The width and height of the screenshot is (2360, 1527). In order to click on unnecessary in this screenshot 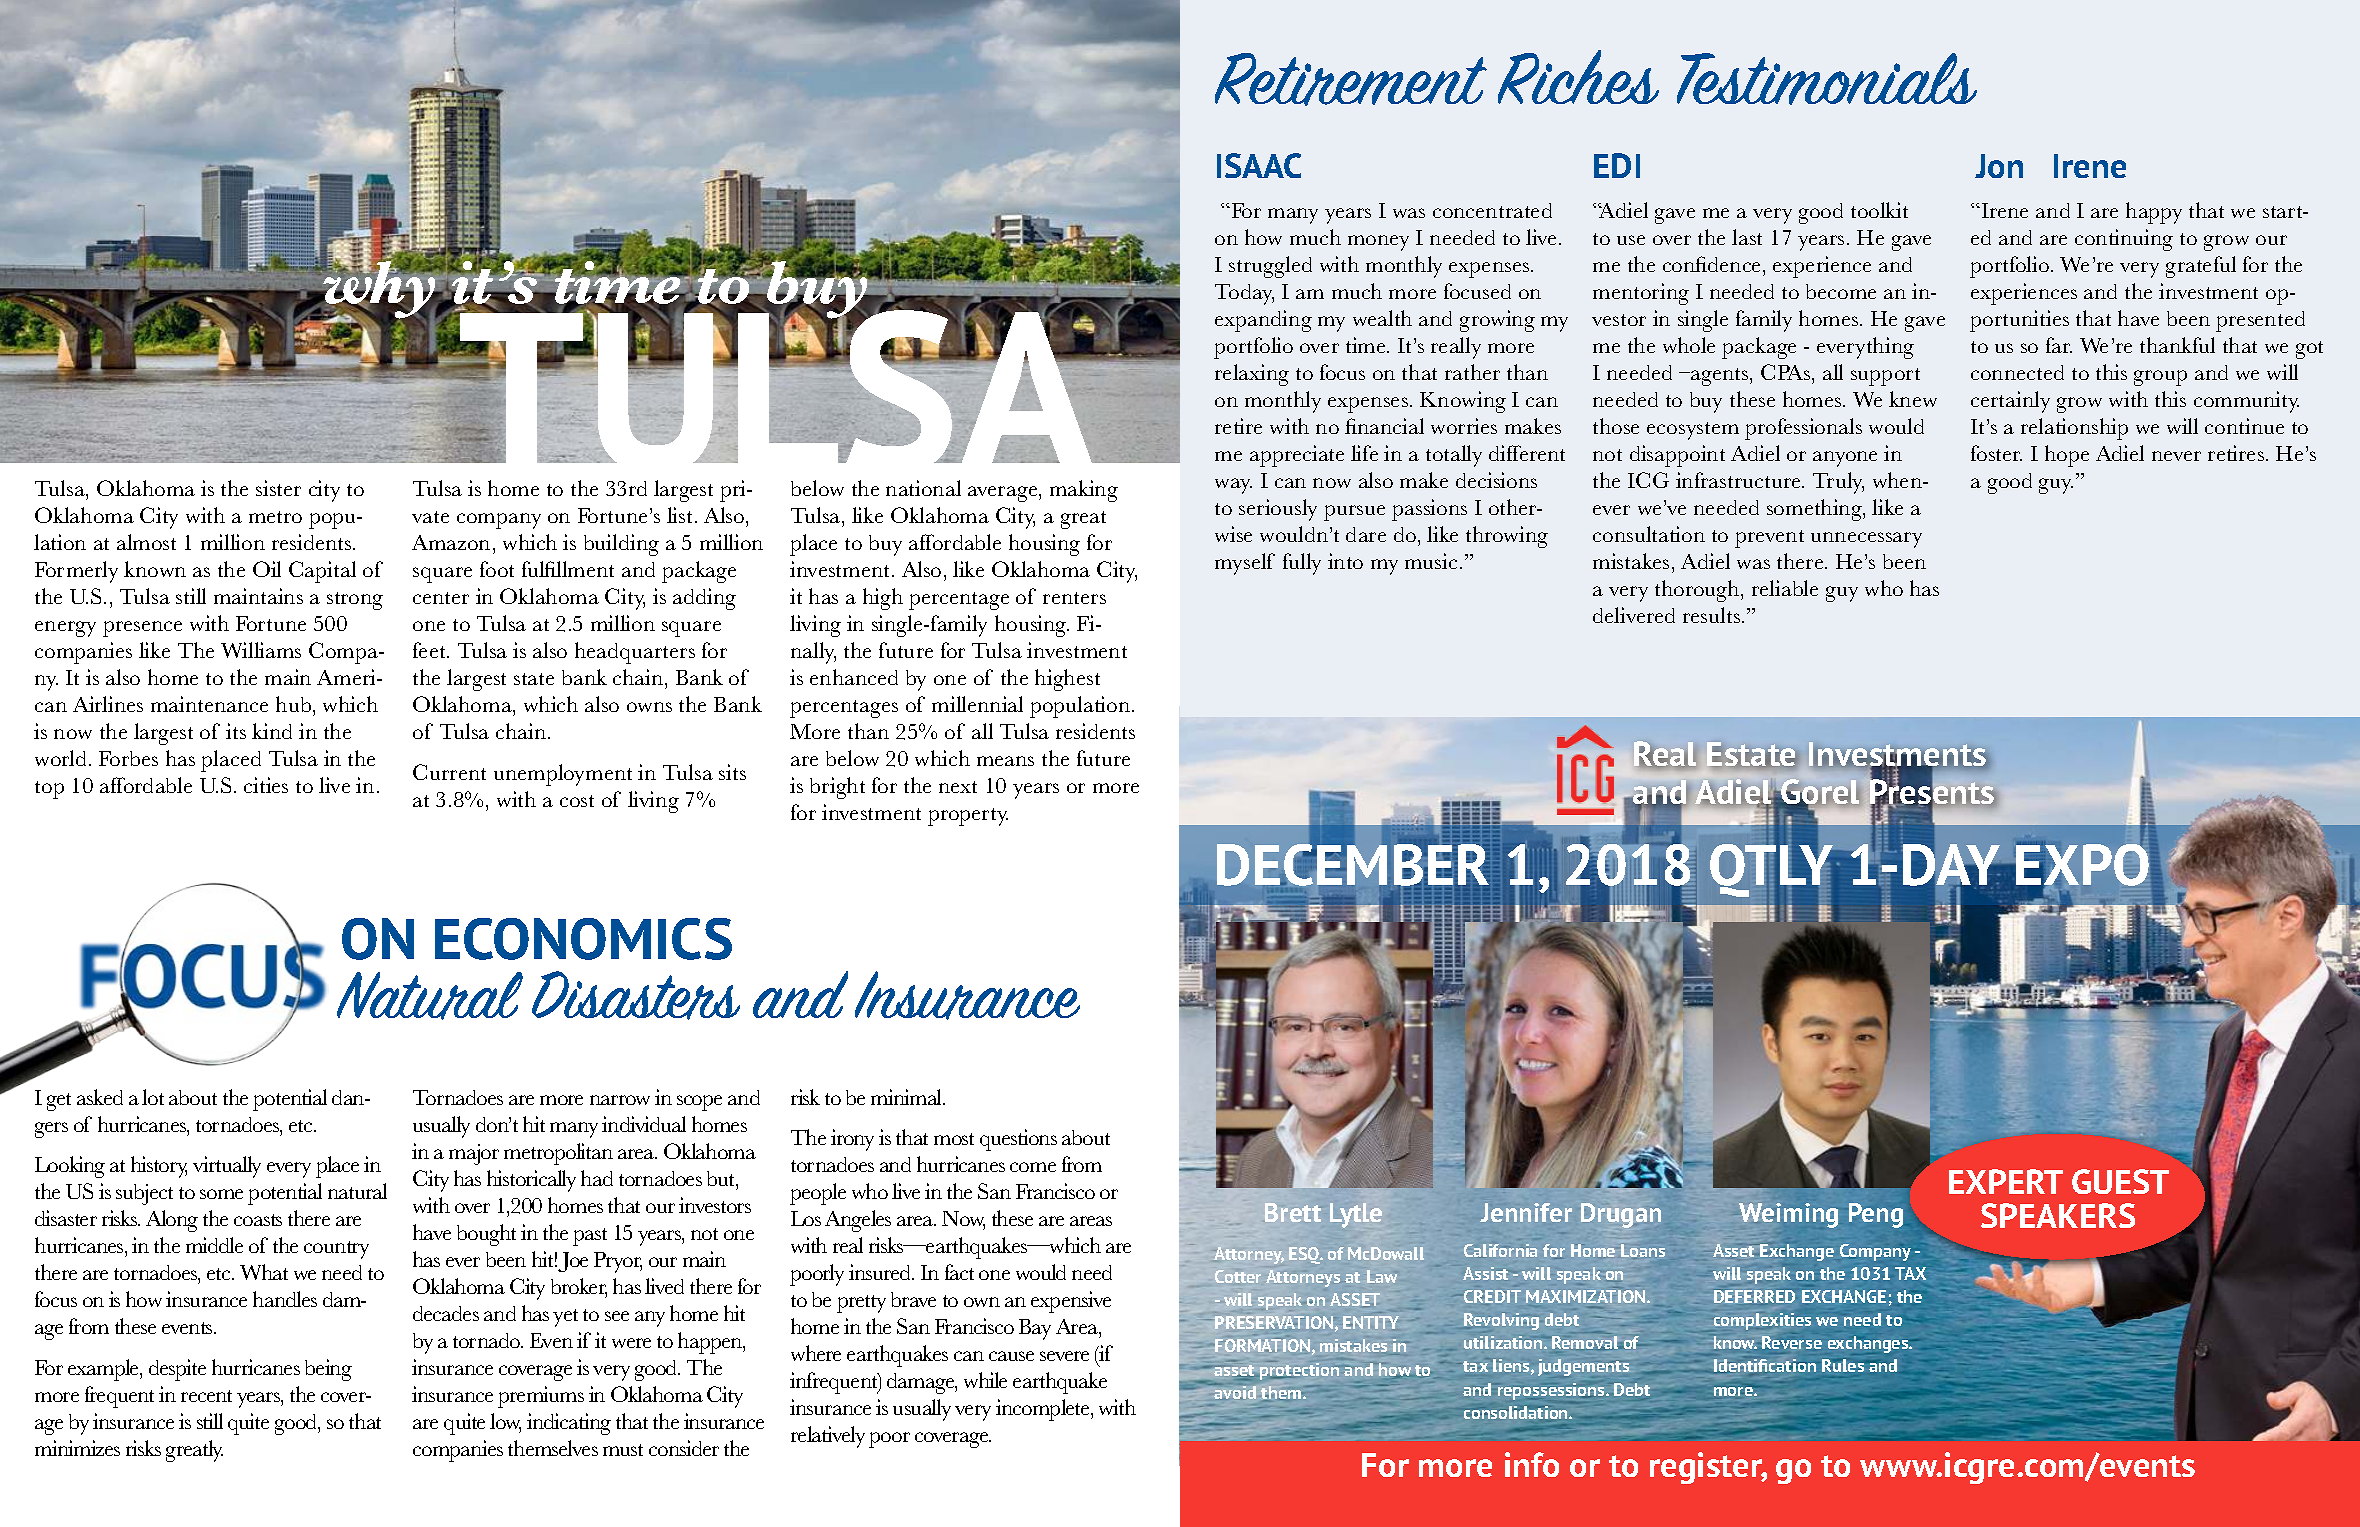, I will do `click(1866, 540)`.
